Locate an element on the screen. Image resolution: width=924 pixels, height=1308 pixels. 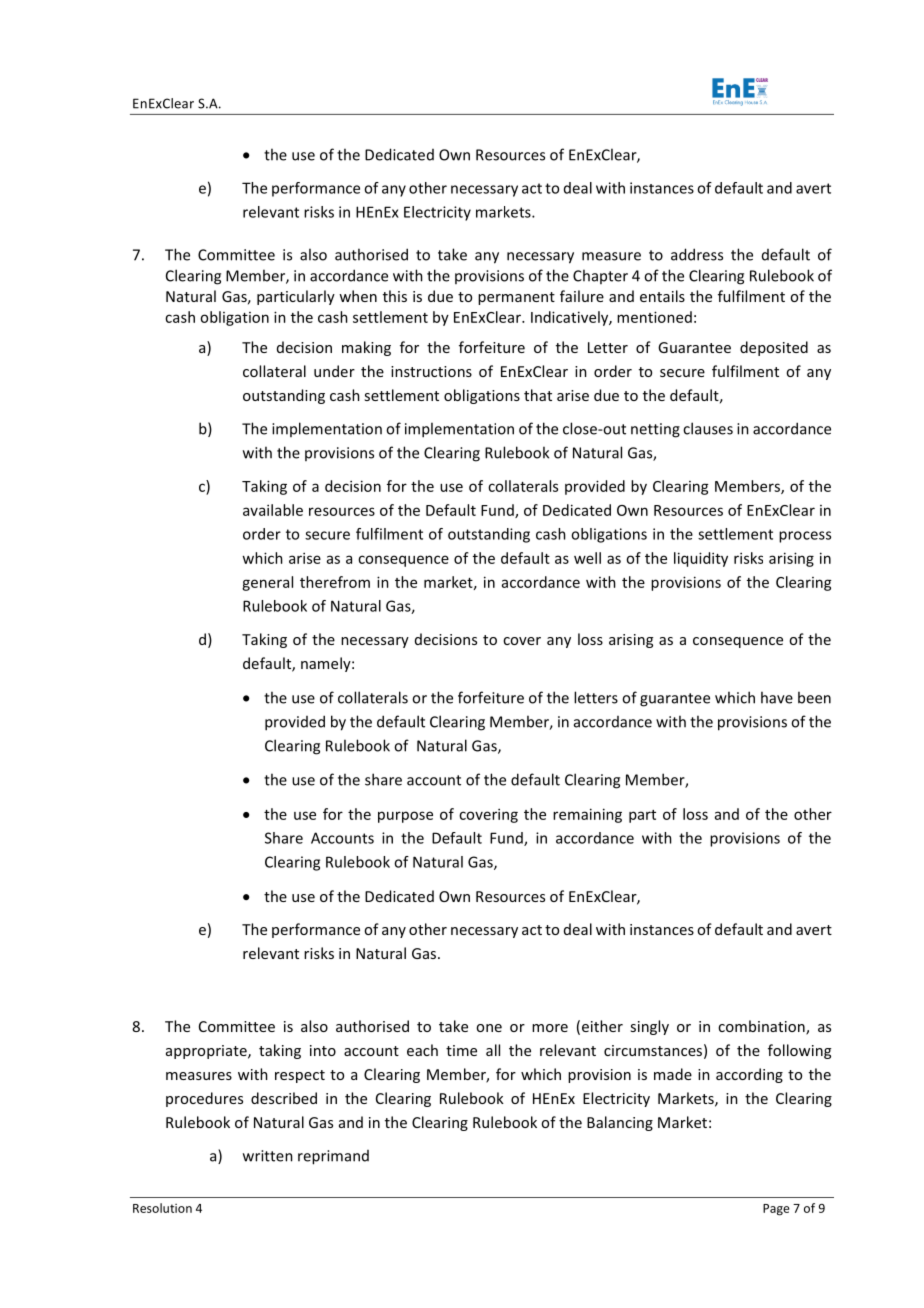
general is located at coordinates (267, 583).
